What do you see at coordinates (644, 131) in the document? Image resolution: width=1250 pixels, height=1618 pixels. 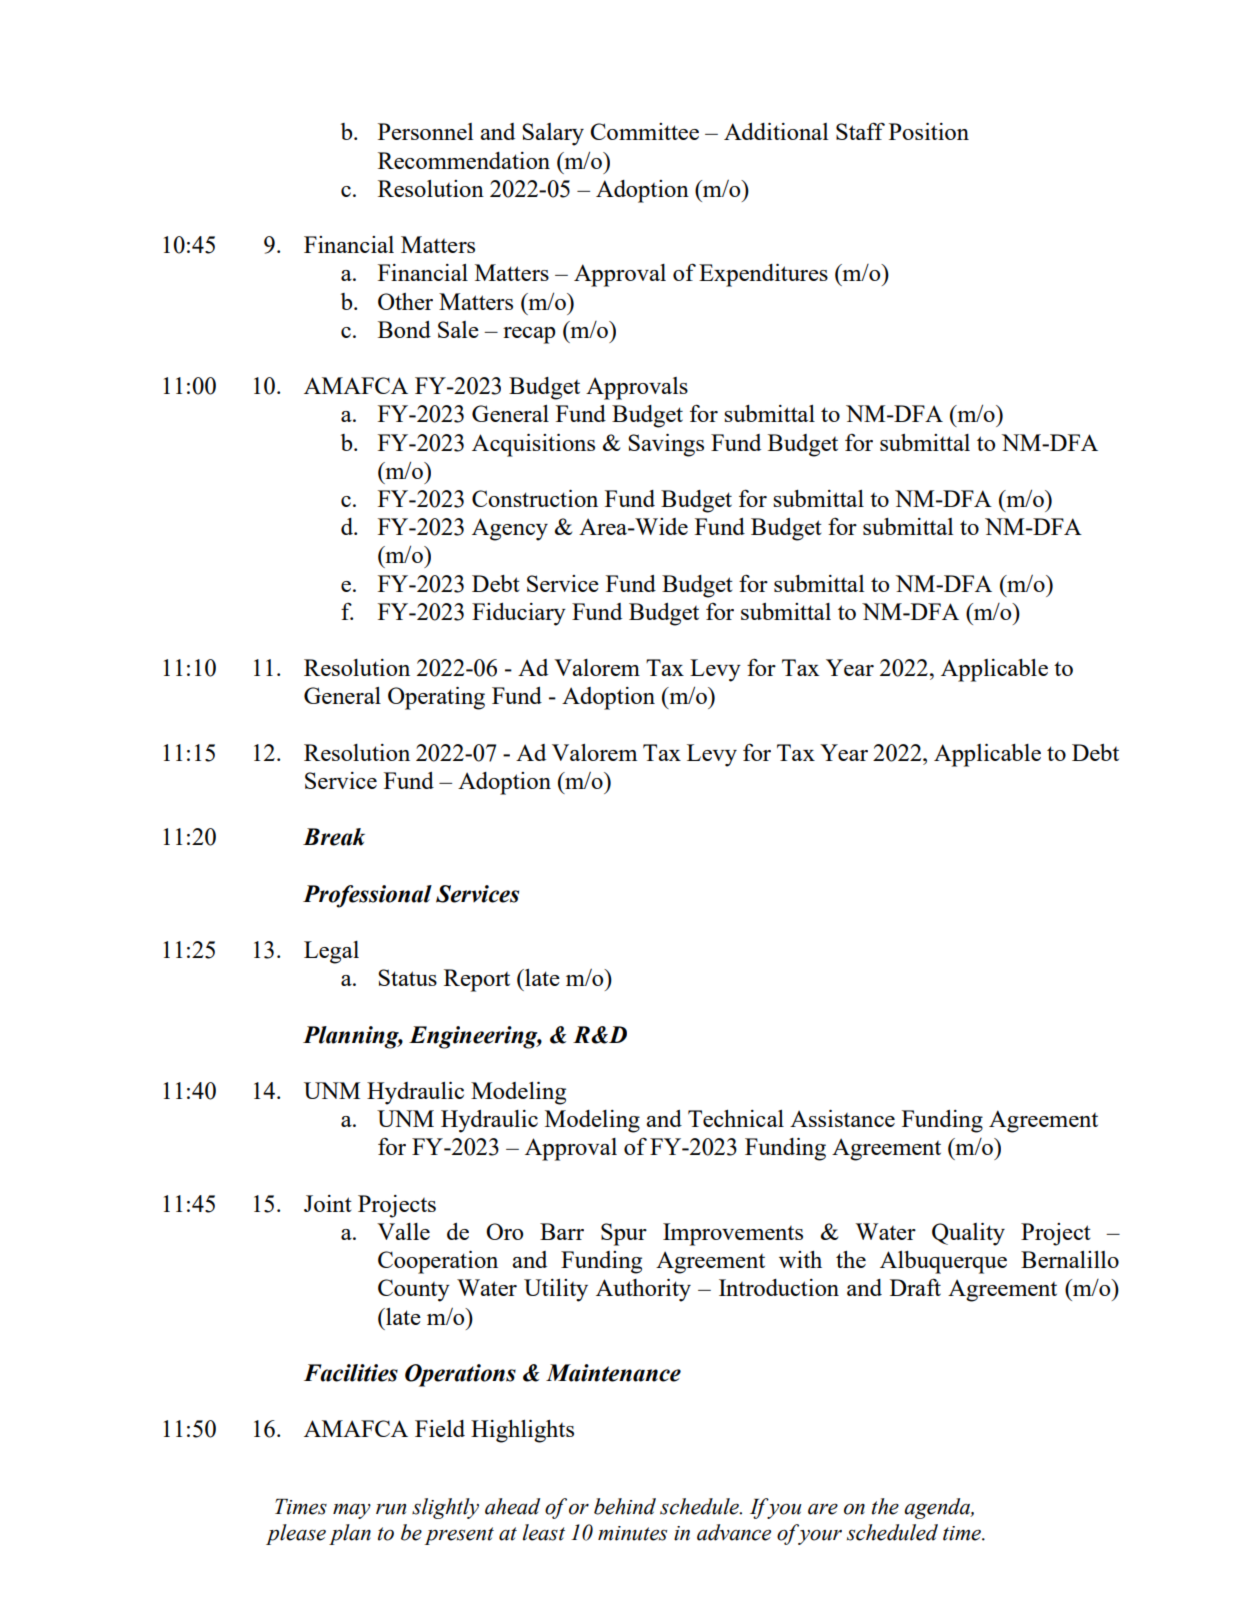 I see `Committee` at bounding box center [644, 131].
